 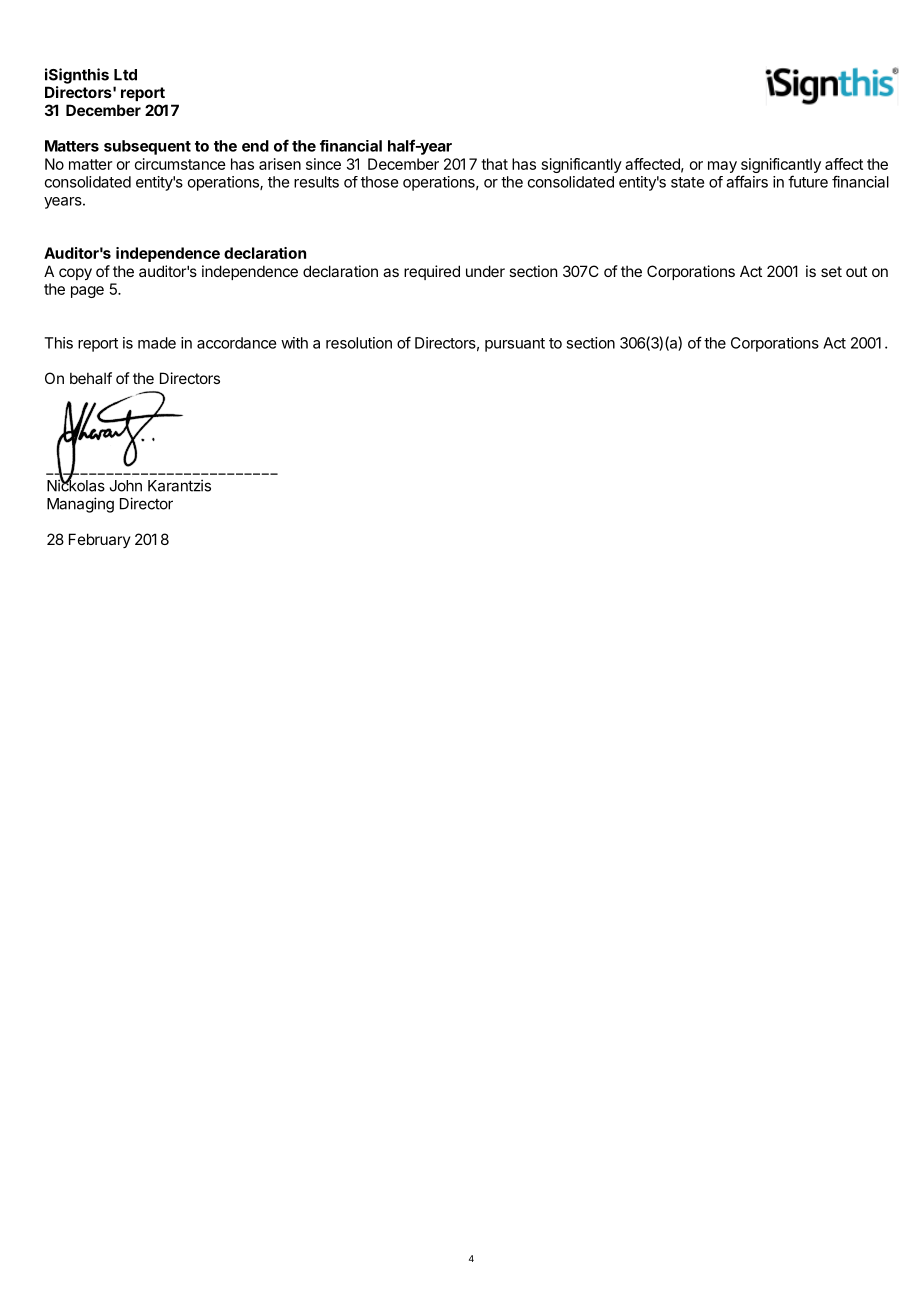 What do you see at coordinates (515, 345) in the screenshot?
I see `pursuant` at bounding box center [515, 345].
